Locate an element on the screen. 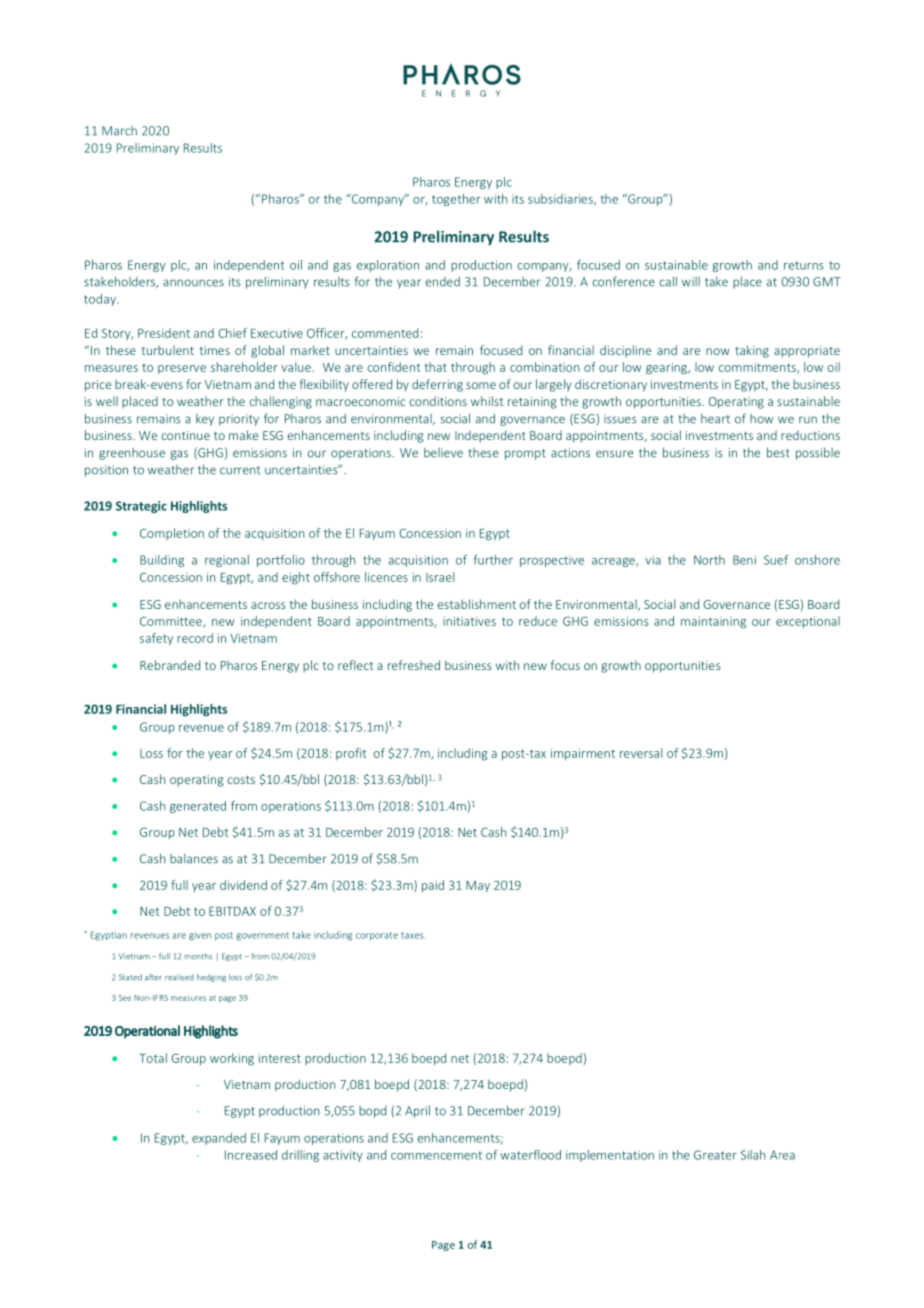  record is located at coordinates (195, 638).
